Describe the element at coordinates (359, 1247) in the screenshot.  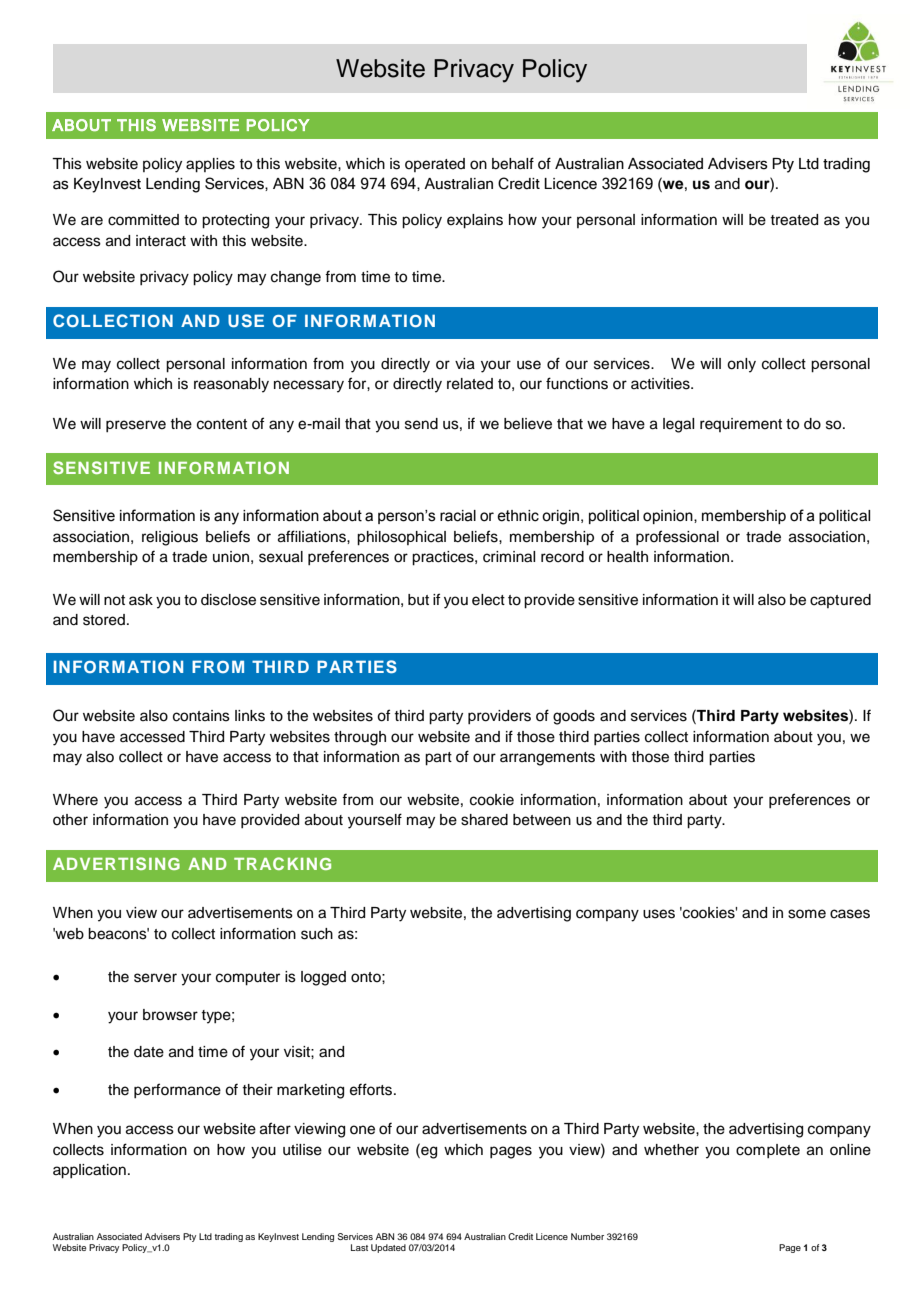
I see `Last` at that location.
